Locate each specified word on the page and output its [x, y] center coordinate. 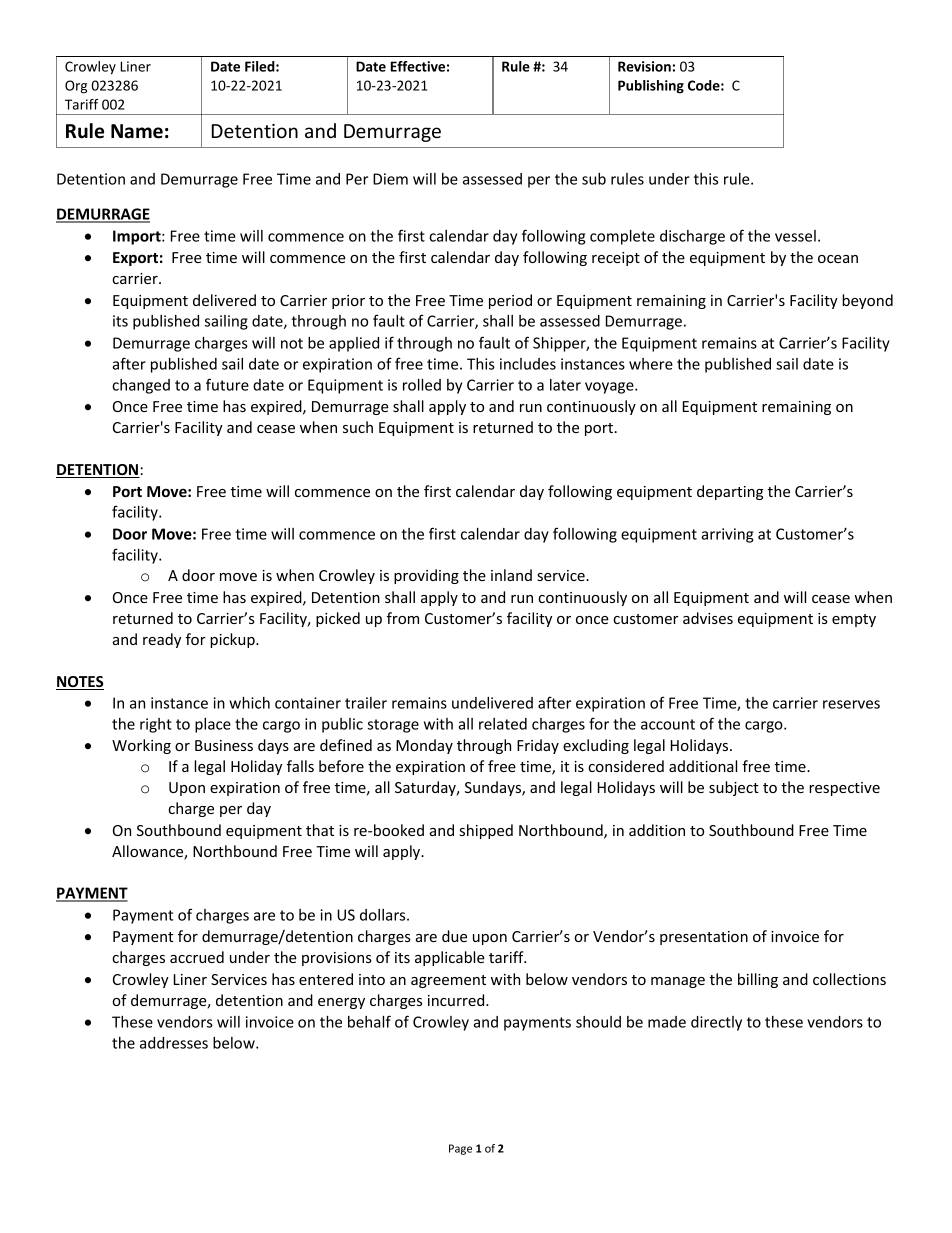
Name [137, 131]
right [156, 725]
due [454, 936]
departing [730, 492]
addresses [174, 1043]
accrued [197, 957]
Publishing [651, 87]
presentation [704, 938]
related [503, 724]
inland [511, 575]
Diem [390, 179]
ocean [838, 259]
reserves [851, 704]
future [227, 384]
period [510, 301]
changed [141, 386]
